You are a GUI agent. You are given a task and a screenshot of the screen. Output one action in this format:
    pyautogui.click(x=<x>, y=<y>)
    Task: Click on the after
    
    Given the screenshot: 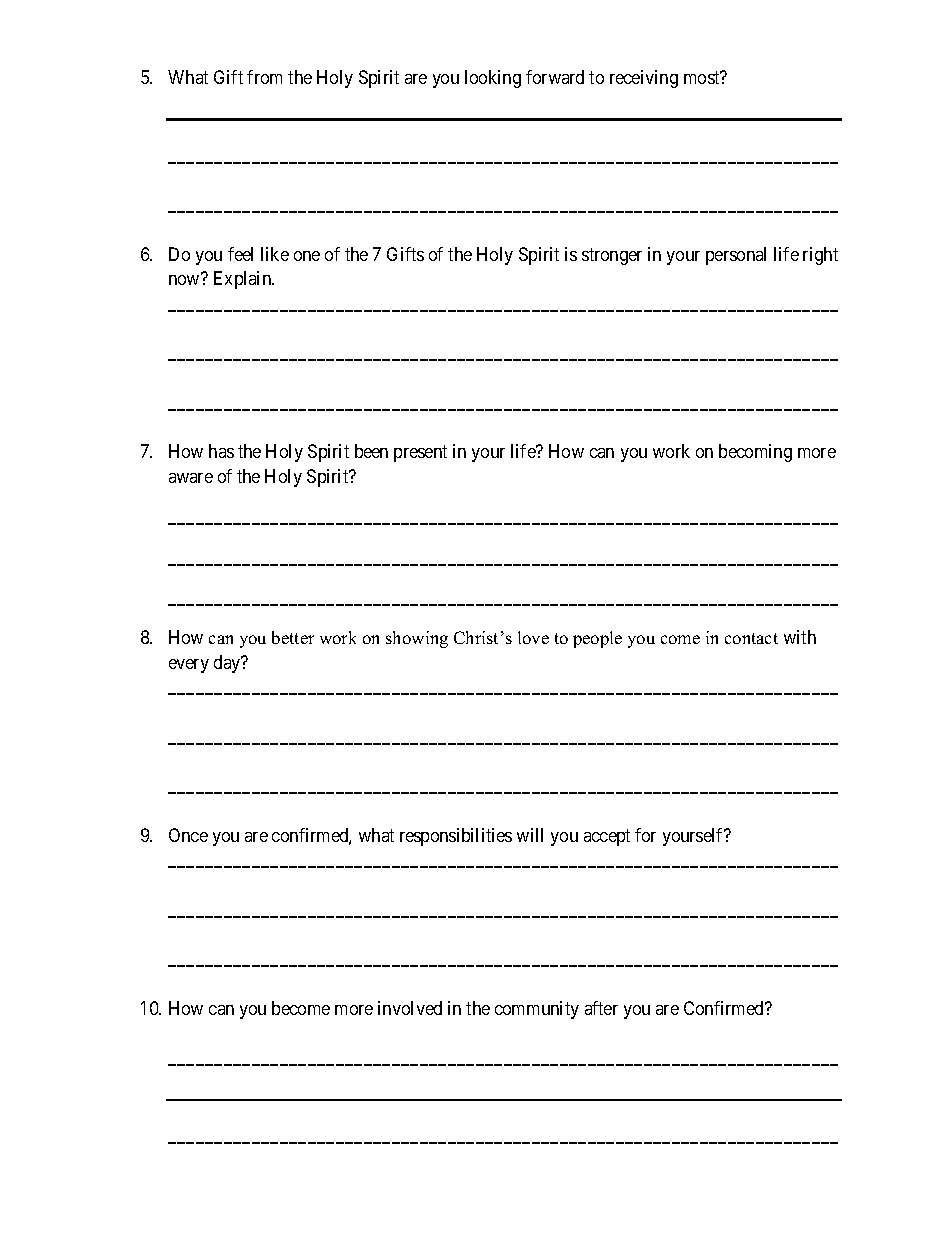 What is the action you would take?
    pyautogui.click(x=601, y=1008)
